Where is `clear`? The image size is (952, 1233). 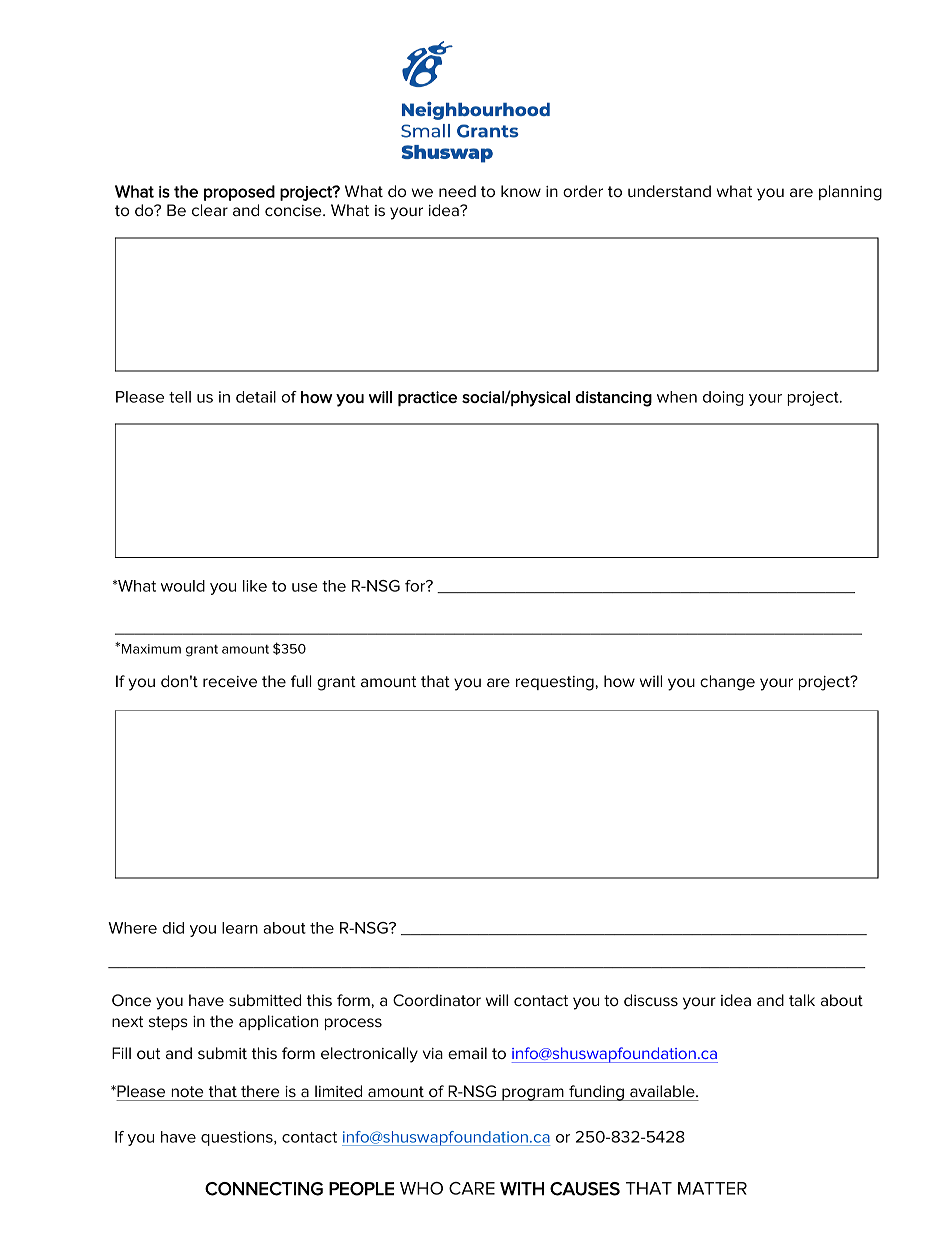 clear is located at coordinates (210, 210).
